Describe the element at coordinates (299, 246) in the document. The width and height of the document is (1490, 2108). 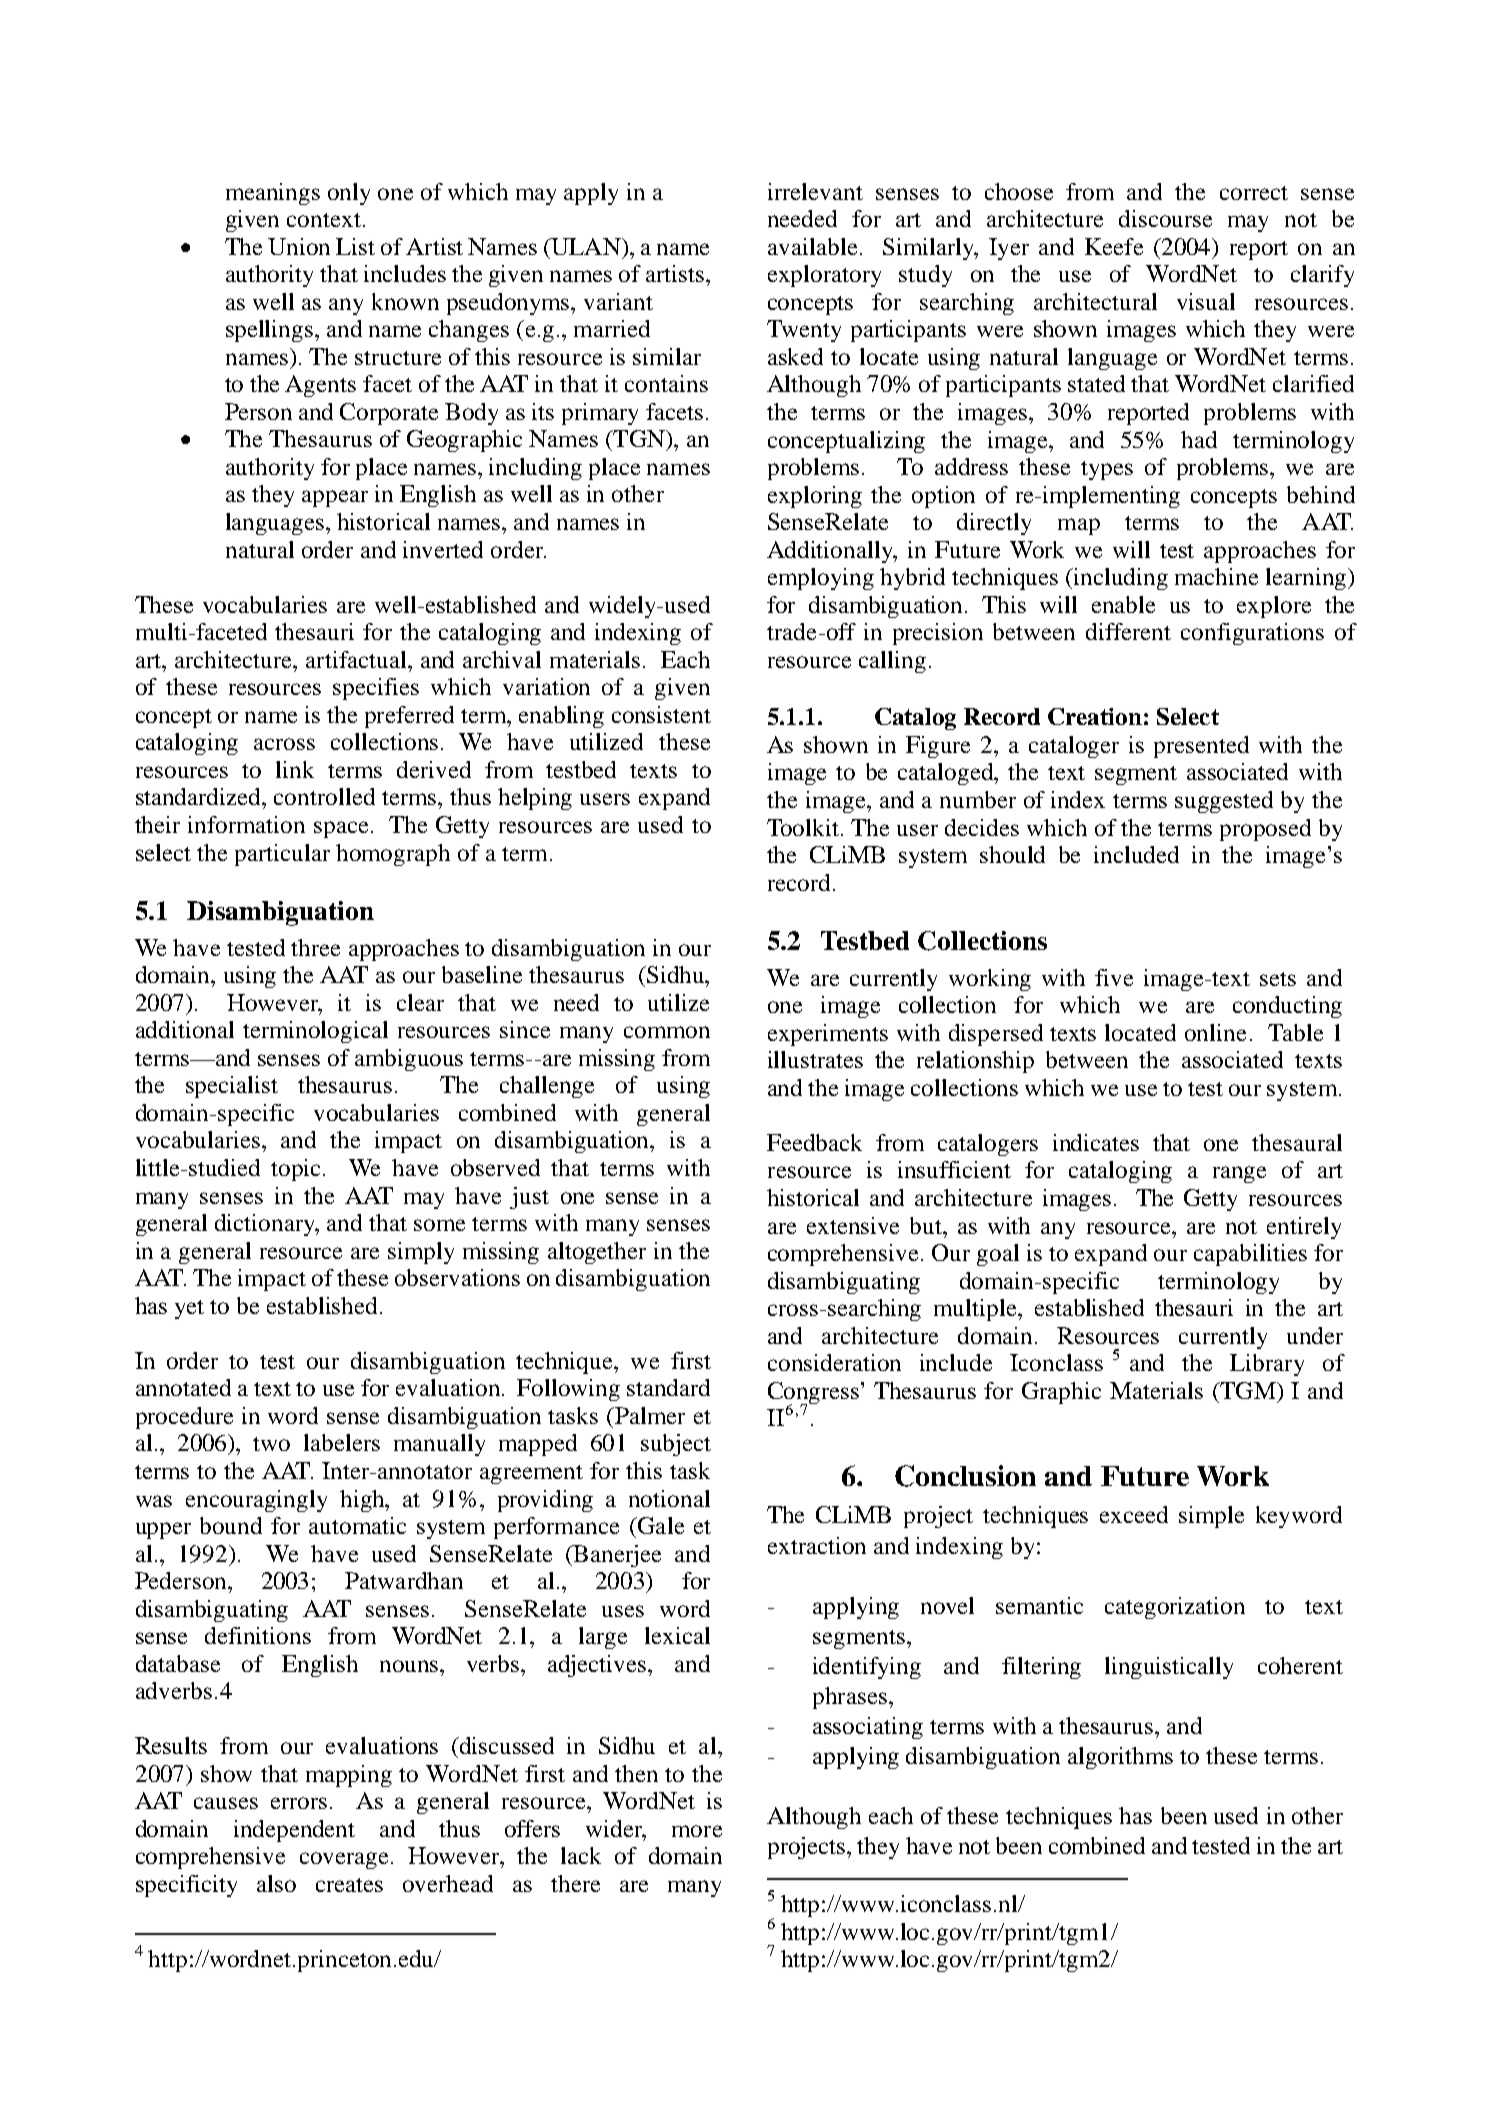
I see `Union` at that location.
